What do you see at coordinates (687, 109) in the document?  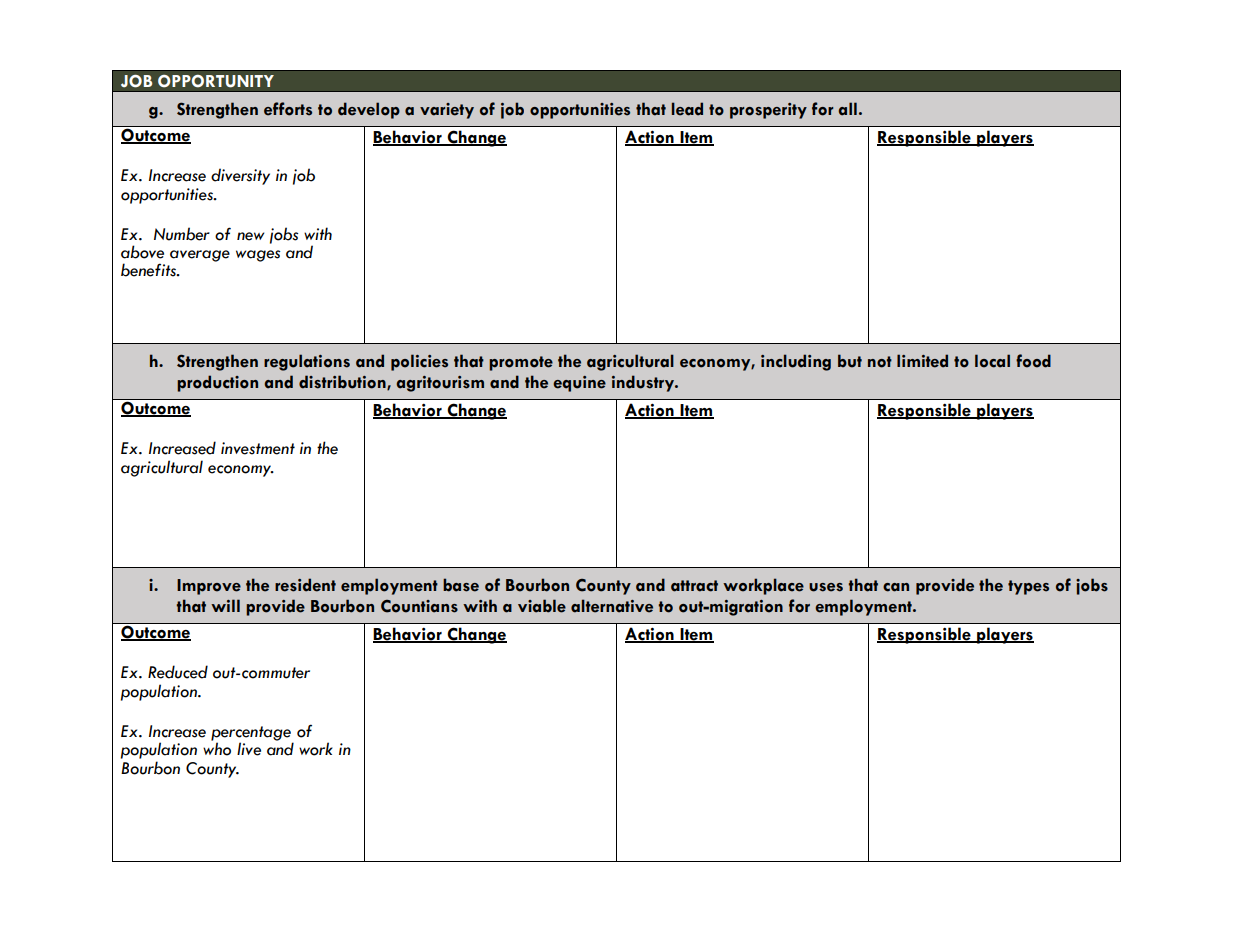 I see `lead` at bounding box center [687, 109].
